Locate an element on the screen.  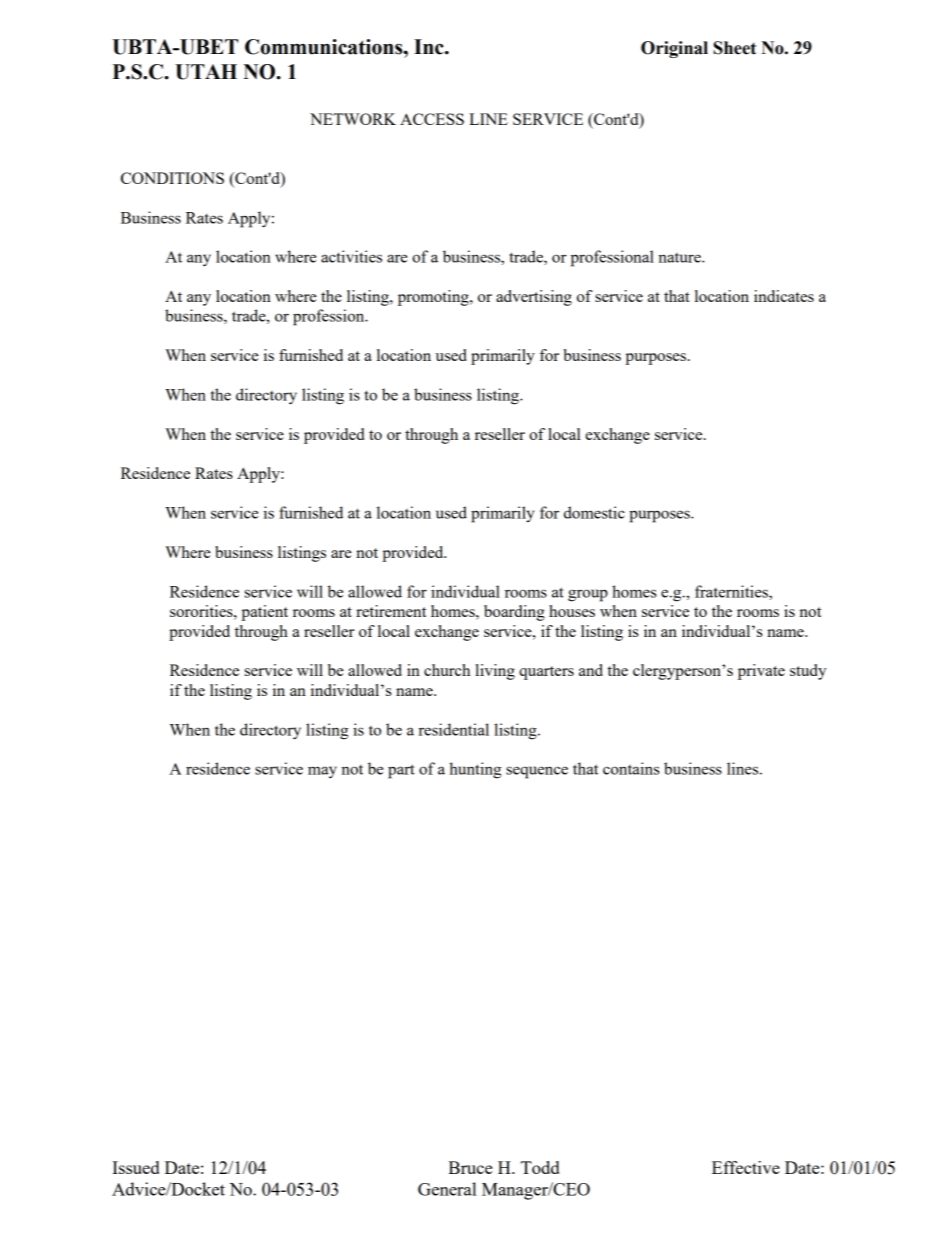
patient is located at coordinates (264, 613).
